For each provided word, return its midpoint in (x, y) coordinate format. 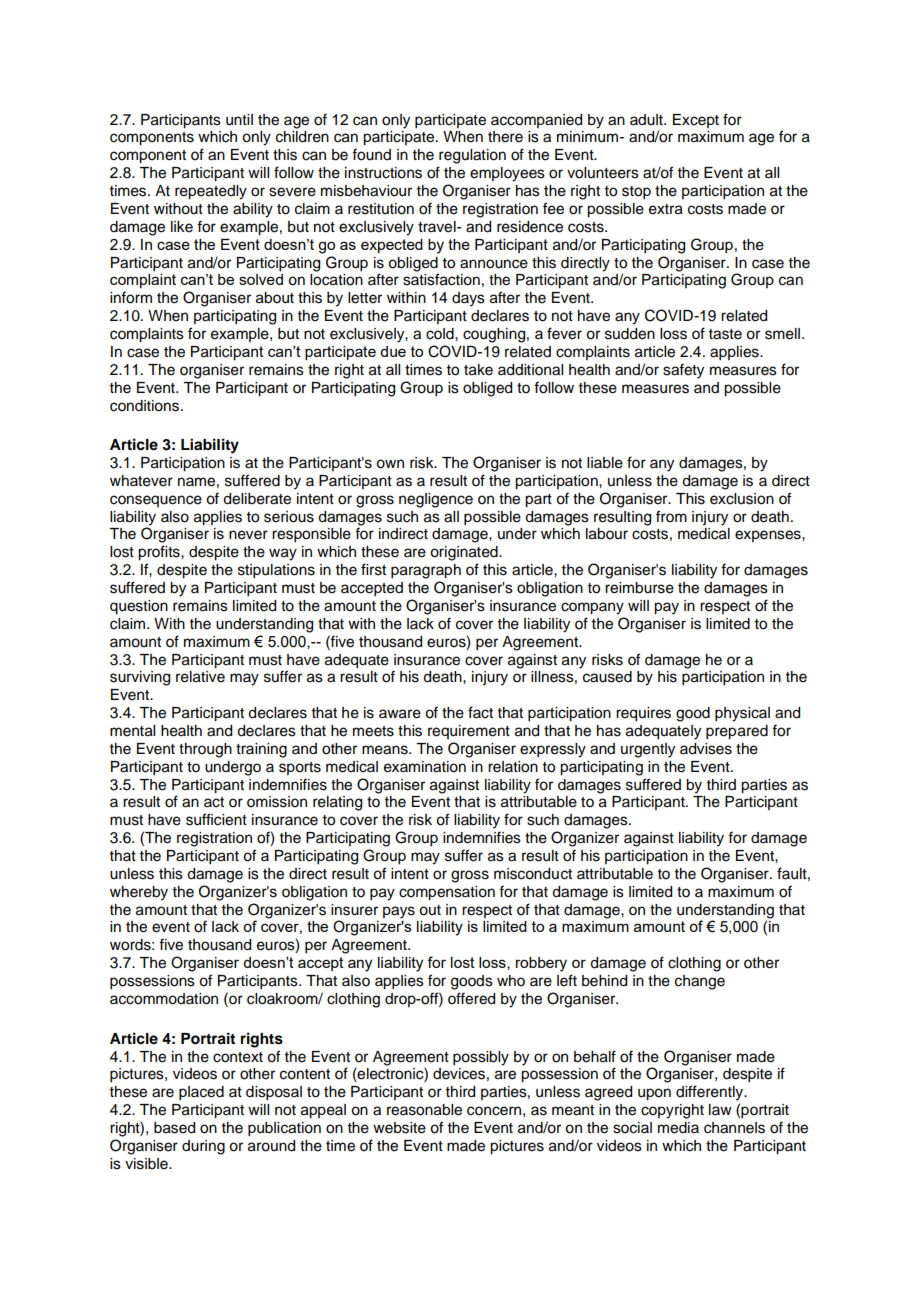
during (203, 1147)
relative (200, 677)
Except (696, 121)
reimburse (639, 588)
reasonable (424, 1110)
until (239, 120)
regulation (472, 156)
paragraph (426, 571)
